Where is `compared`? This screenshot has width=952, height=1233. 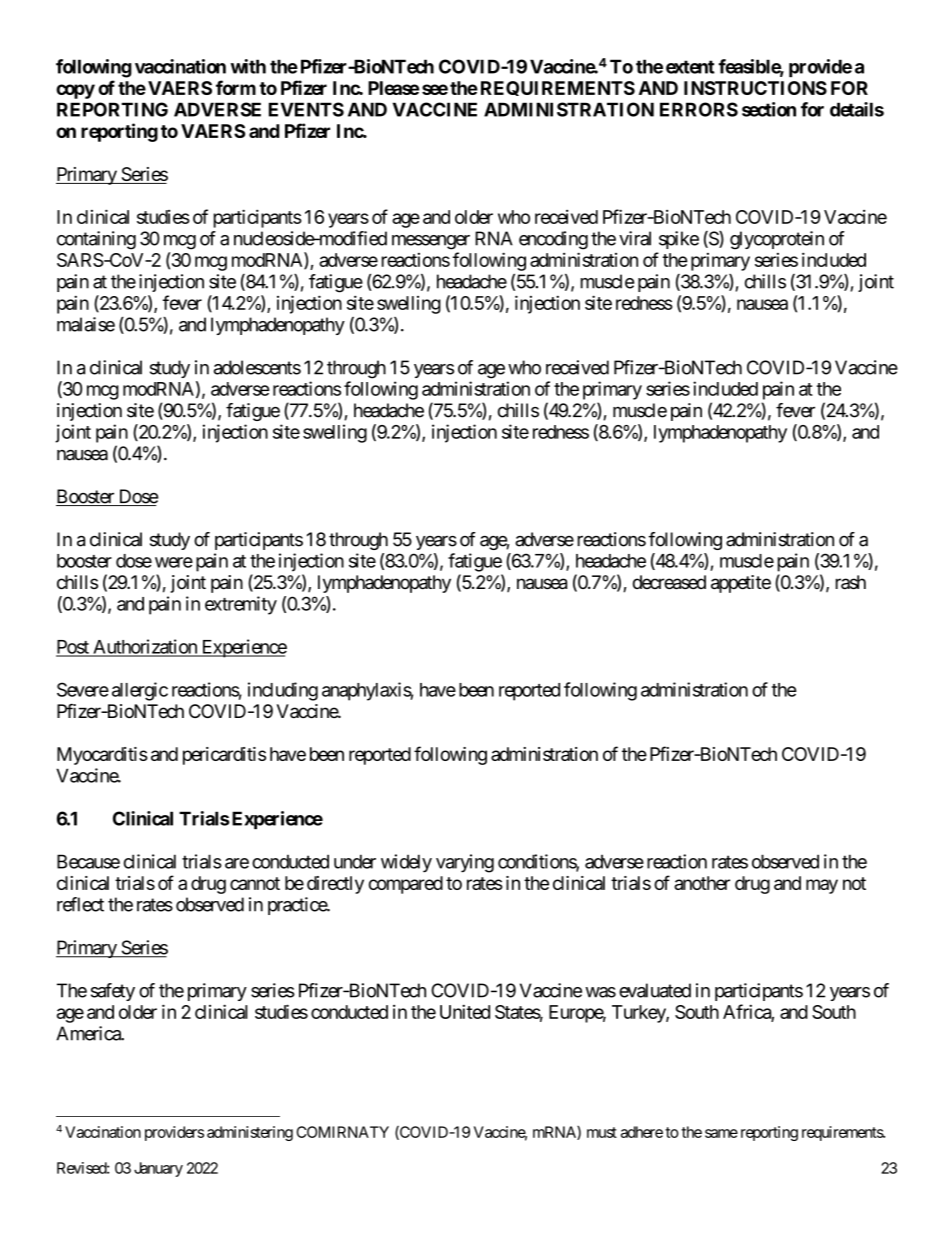 compared is located at coordinates (406, 885).
